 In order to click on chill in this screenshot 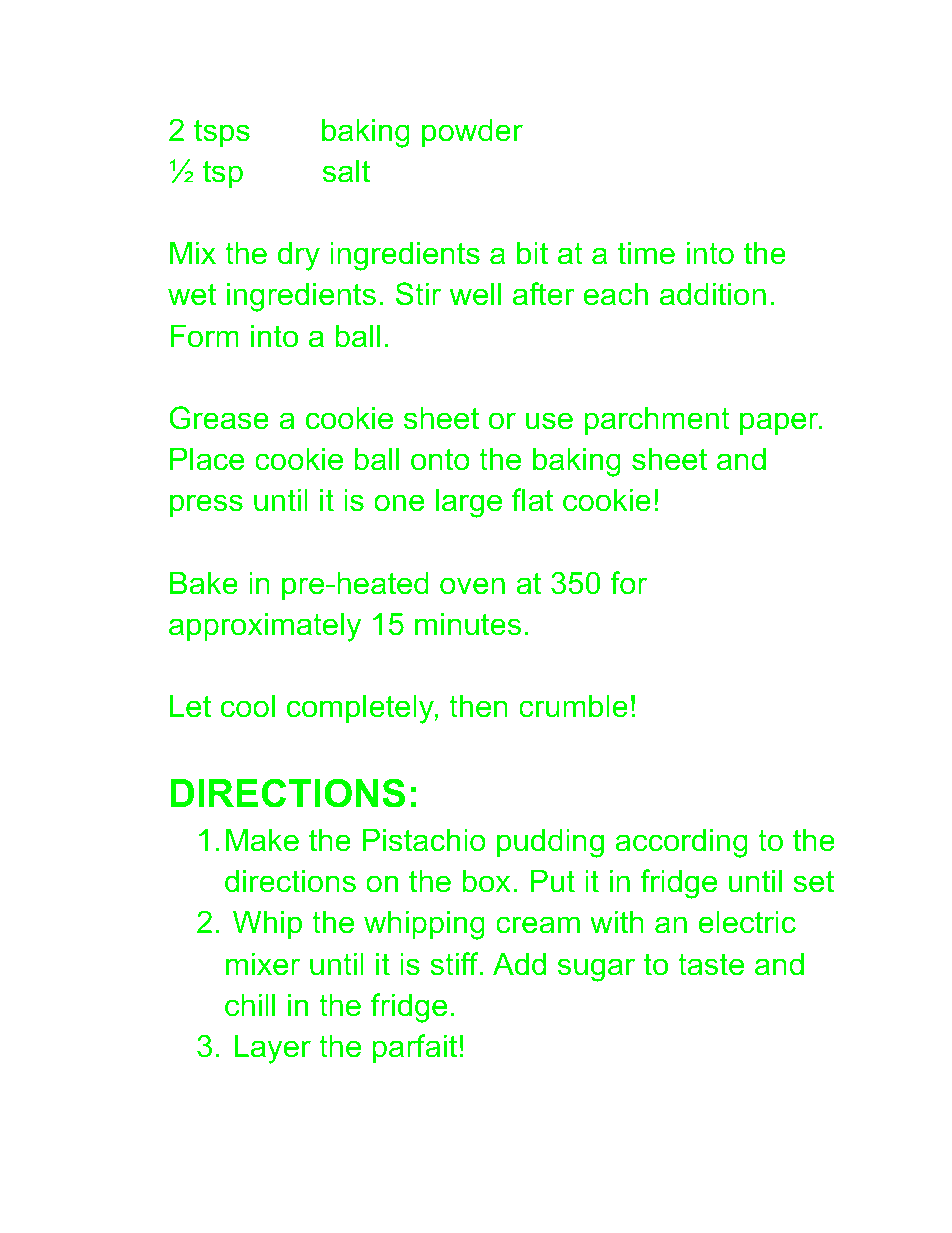, I will do `click(250, 1005)`.
